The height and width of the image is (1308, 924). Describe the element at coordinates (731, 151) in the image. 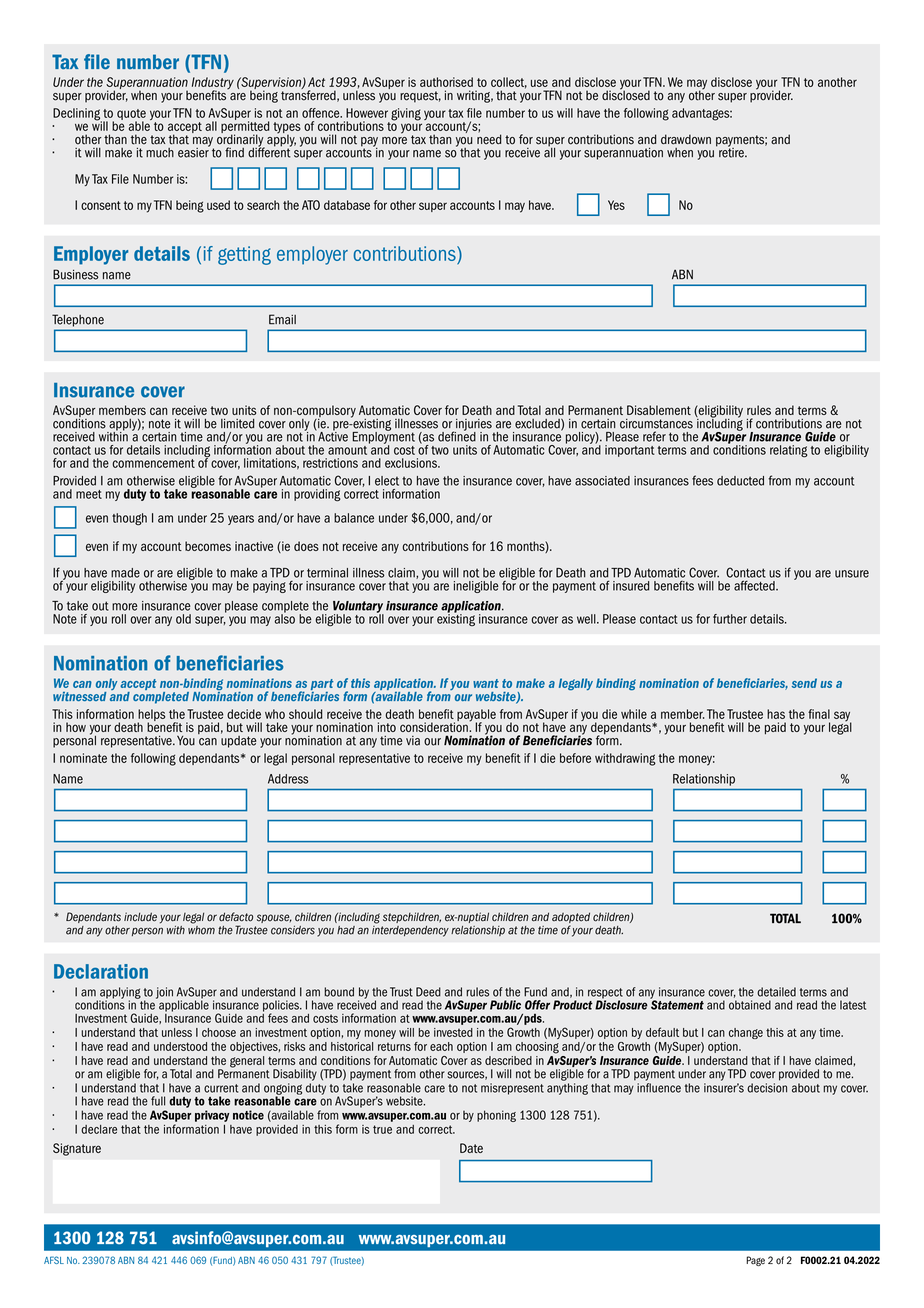

I see `retire` at that location.
